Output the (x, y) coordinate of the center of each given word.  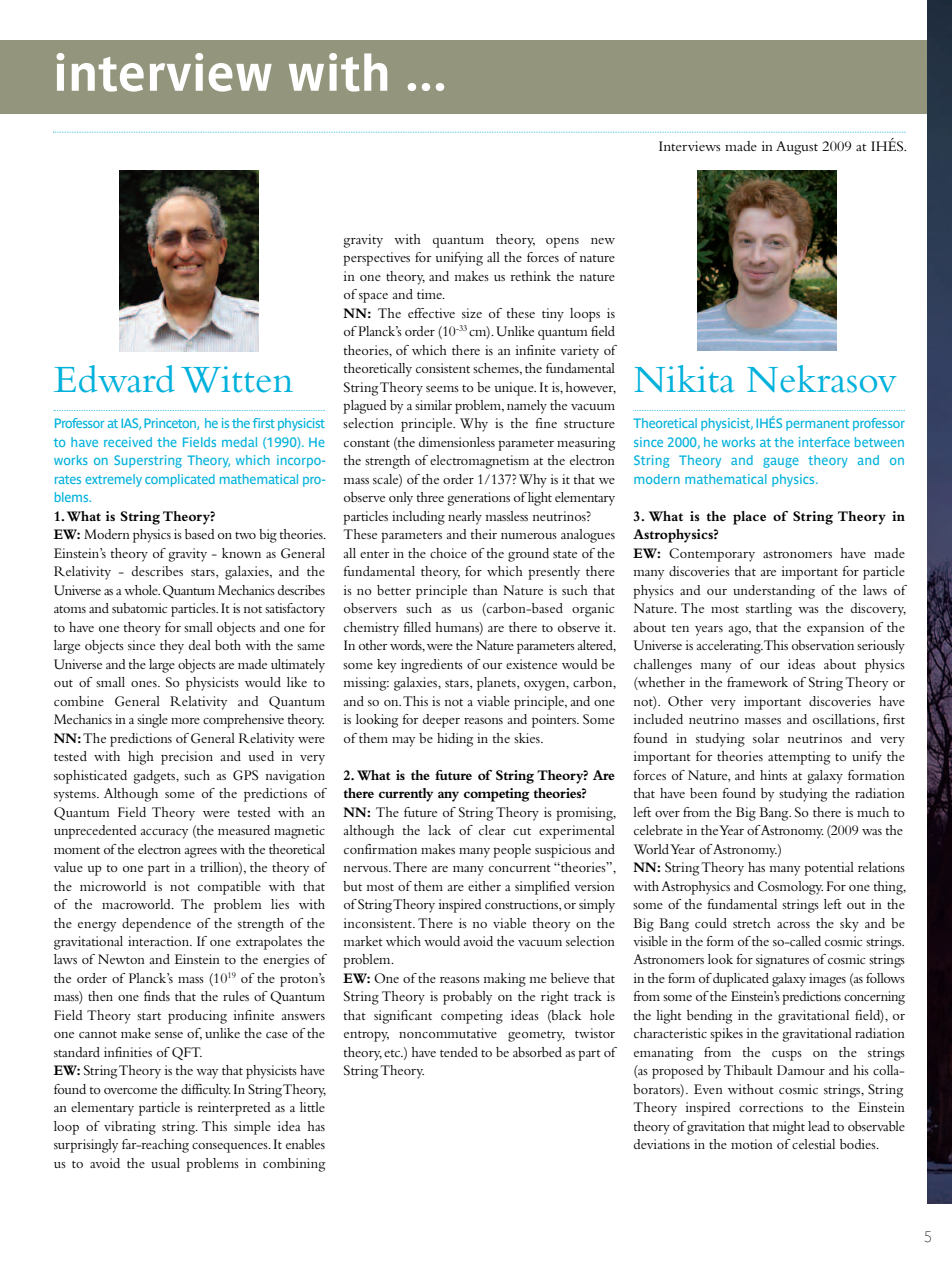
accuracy (164, 834)
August (797, 148)
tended (459, 1052)
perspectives (376, 259)
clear (492, 830)
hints (773, 775)
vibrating (130, 1128)
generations (479, 499)
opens (562, 242)
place (749, 518)
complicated (180, 480)
